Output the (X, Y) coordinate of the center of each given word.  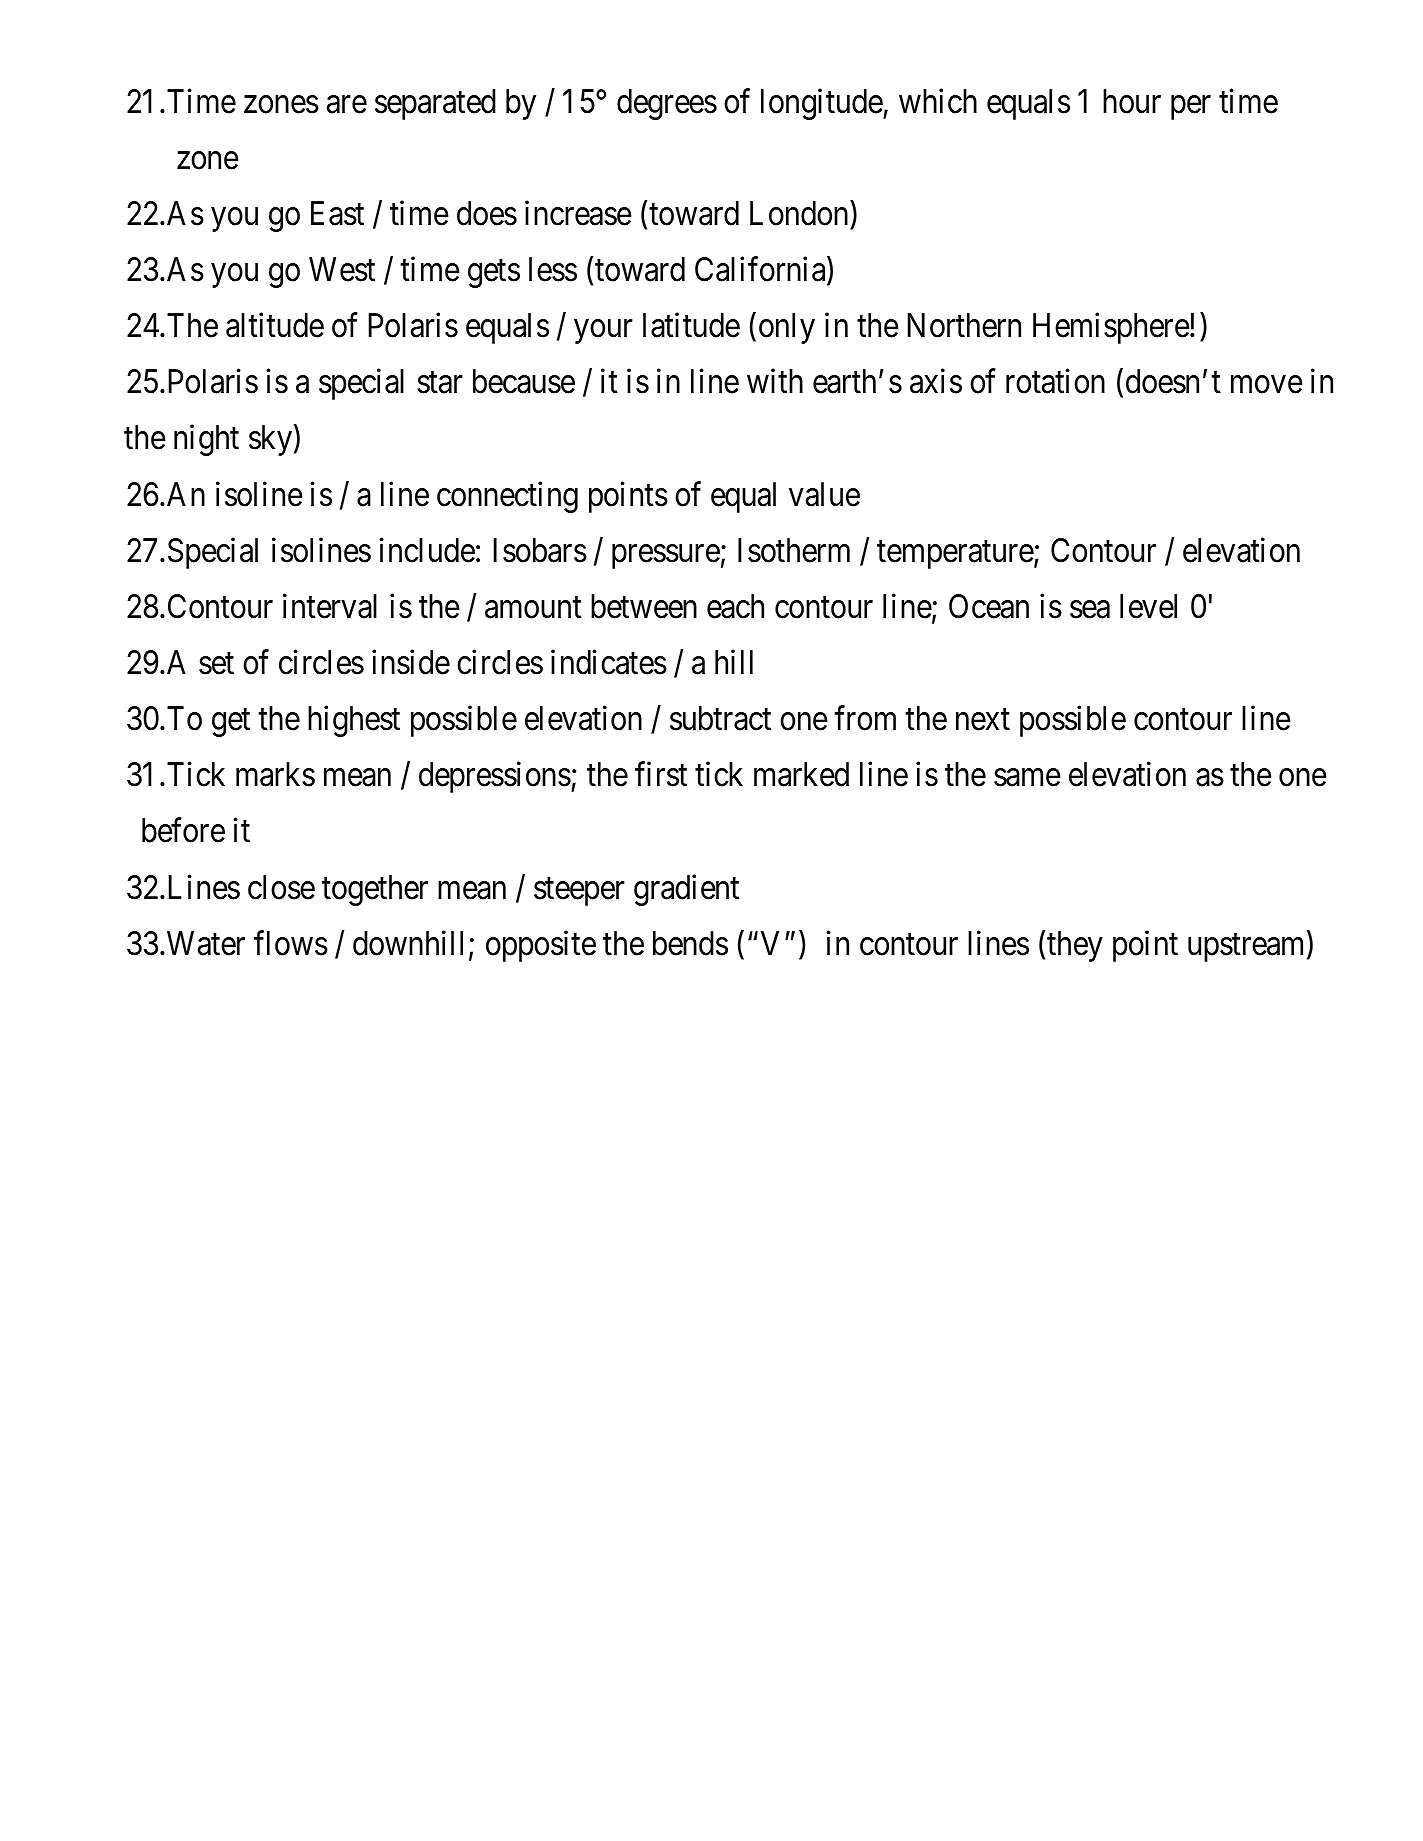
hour (1132, 101)
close (281, 887)
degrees (667, 104)
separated (435, 104)
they (1075, 946)
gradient (686, 890)
